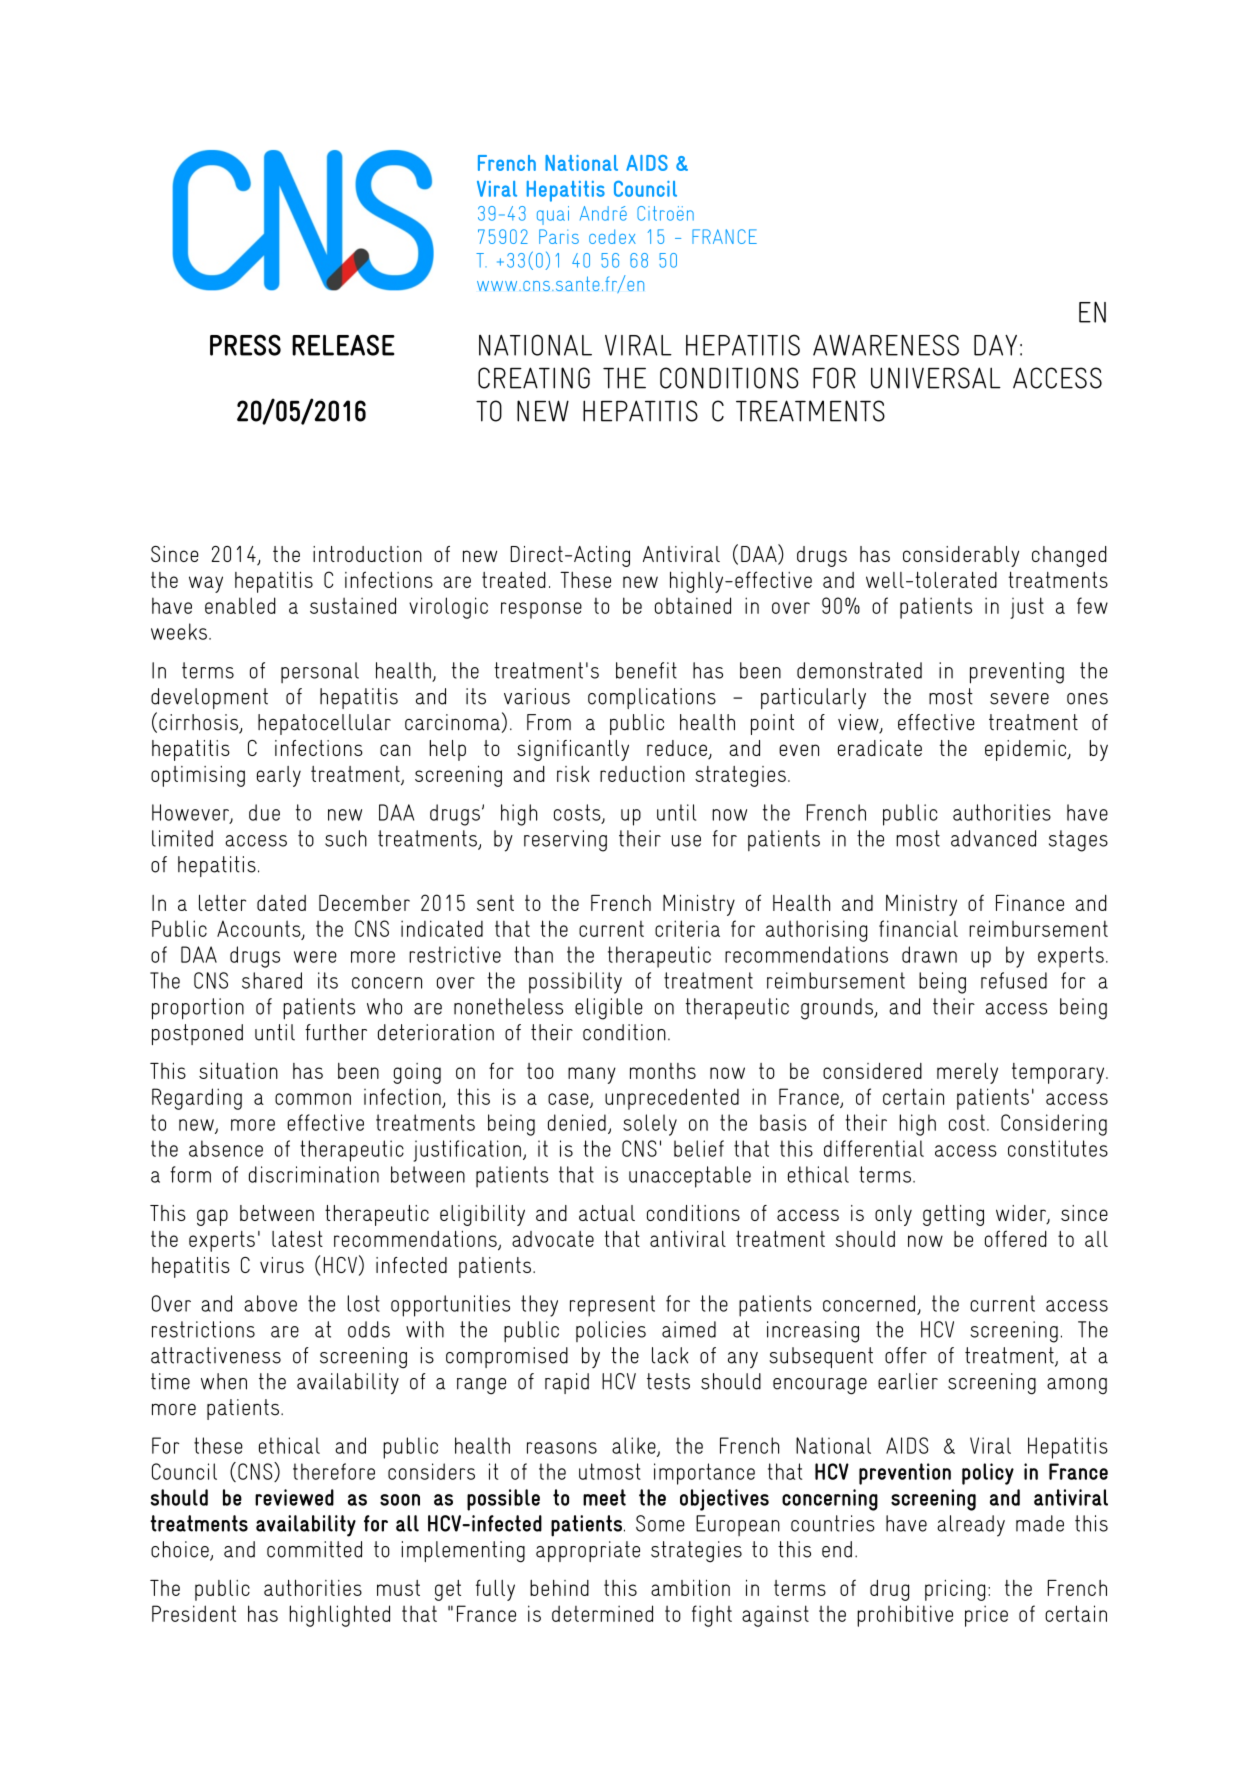  What do you see at coordinates (652, 698) in the image?
I see `complications` at bounding box center [652, 698].
